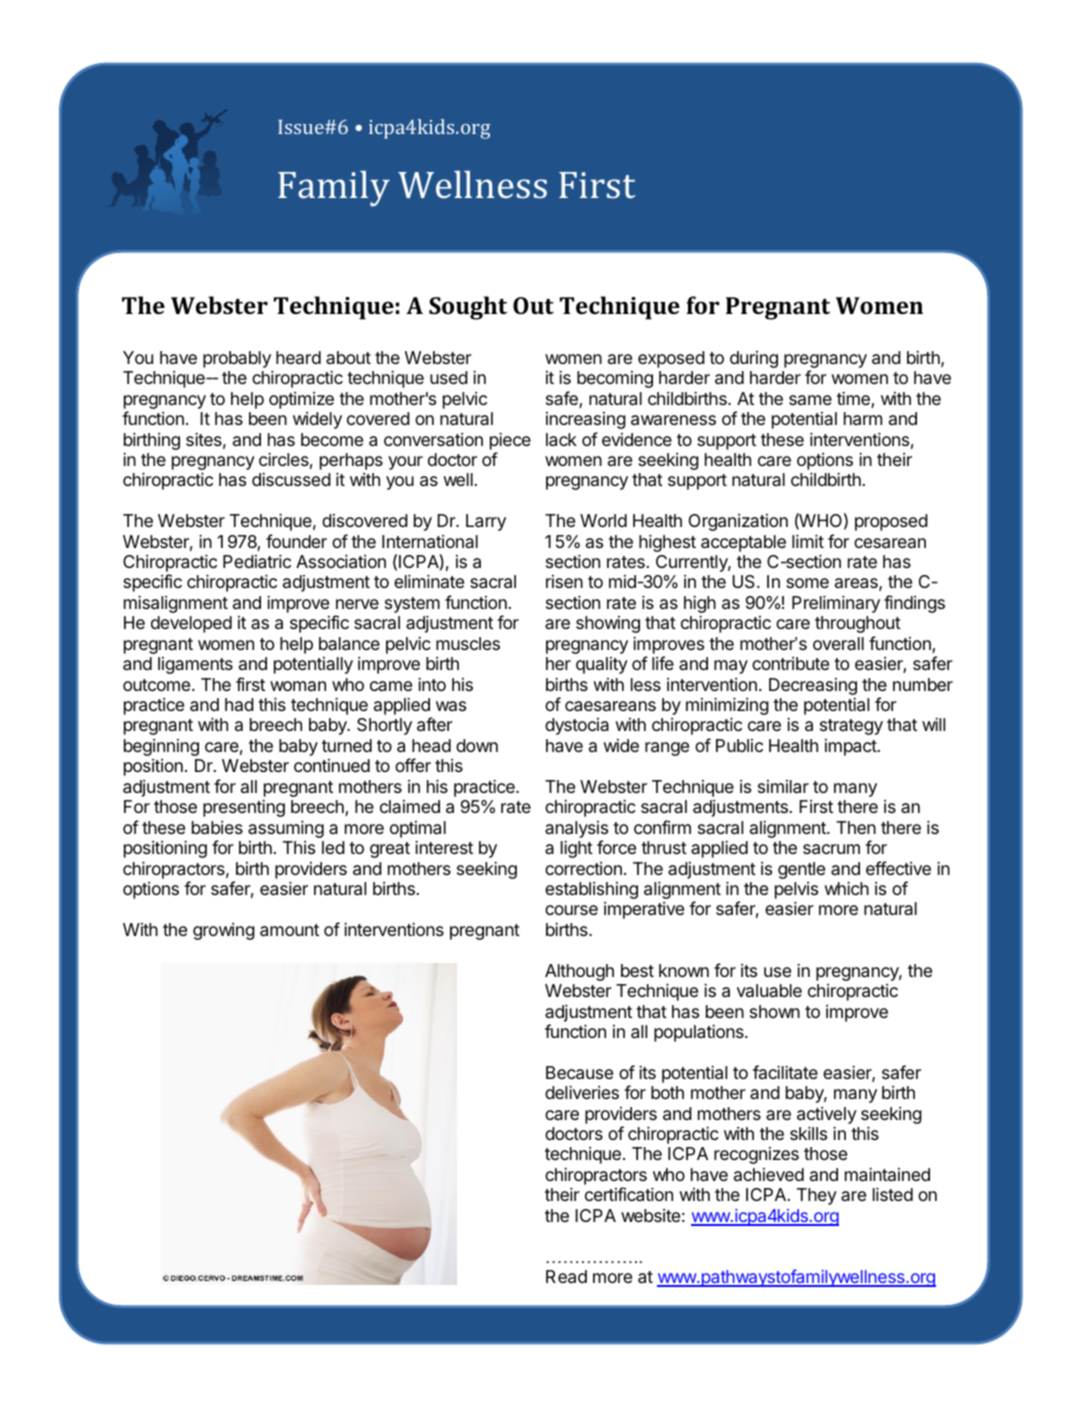  Describe the element at coordinates (838, 643) in the image. I see `overall` at that location.
